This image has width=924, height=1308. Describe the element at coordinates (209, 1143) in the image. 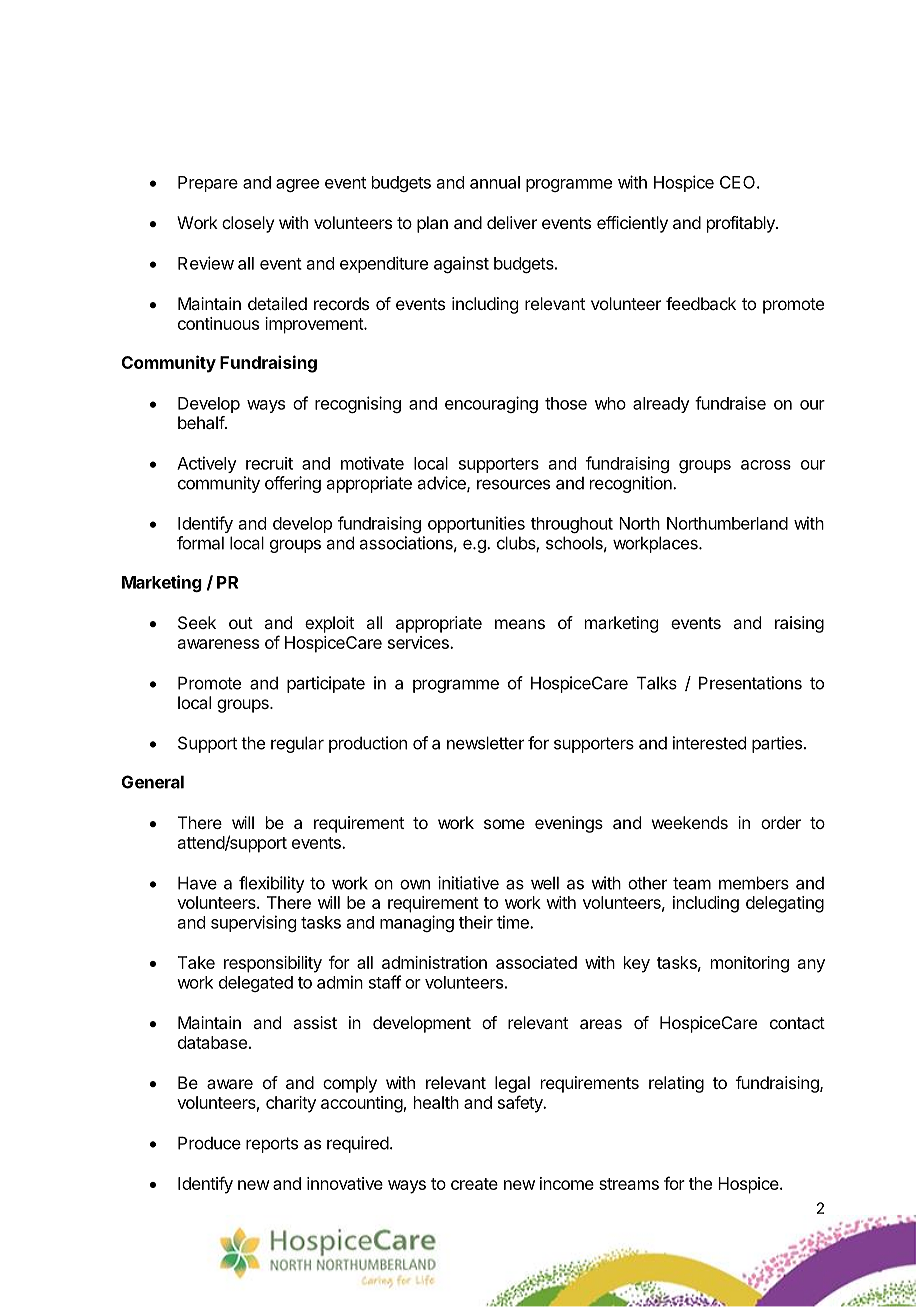

I see `Produce` at that location.
